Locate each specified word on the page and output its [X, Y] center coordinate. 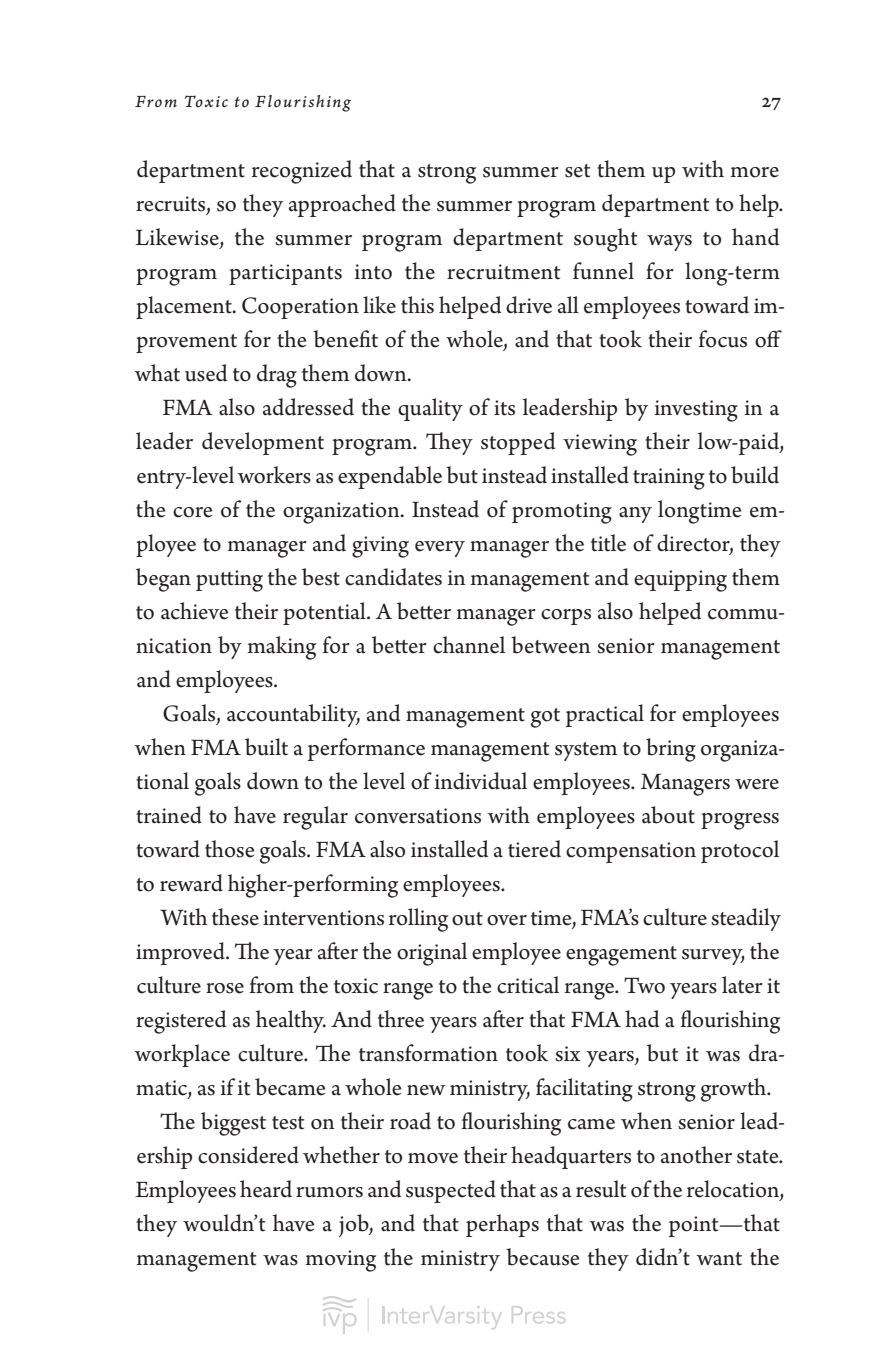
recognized [302, 172]
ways [669, 243]
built [266, 747]
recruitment [504, 272]
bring [671, 750]
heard [266, 1189]
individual [481, 781]
